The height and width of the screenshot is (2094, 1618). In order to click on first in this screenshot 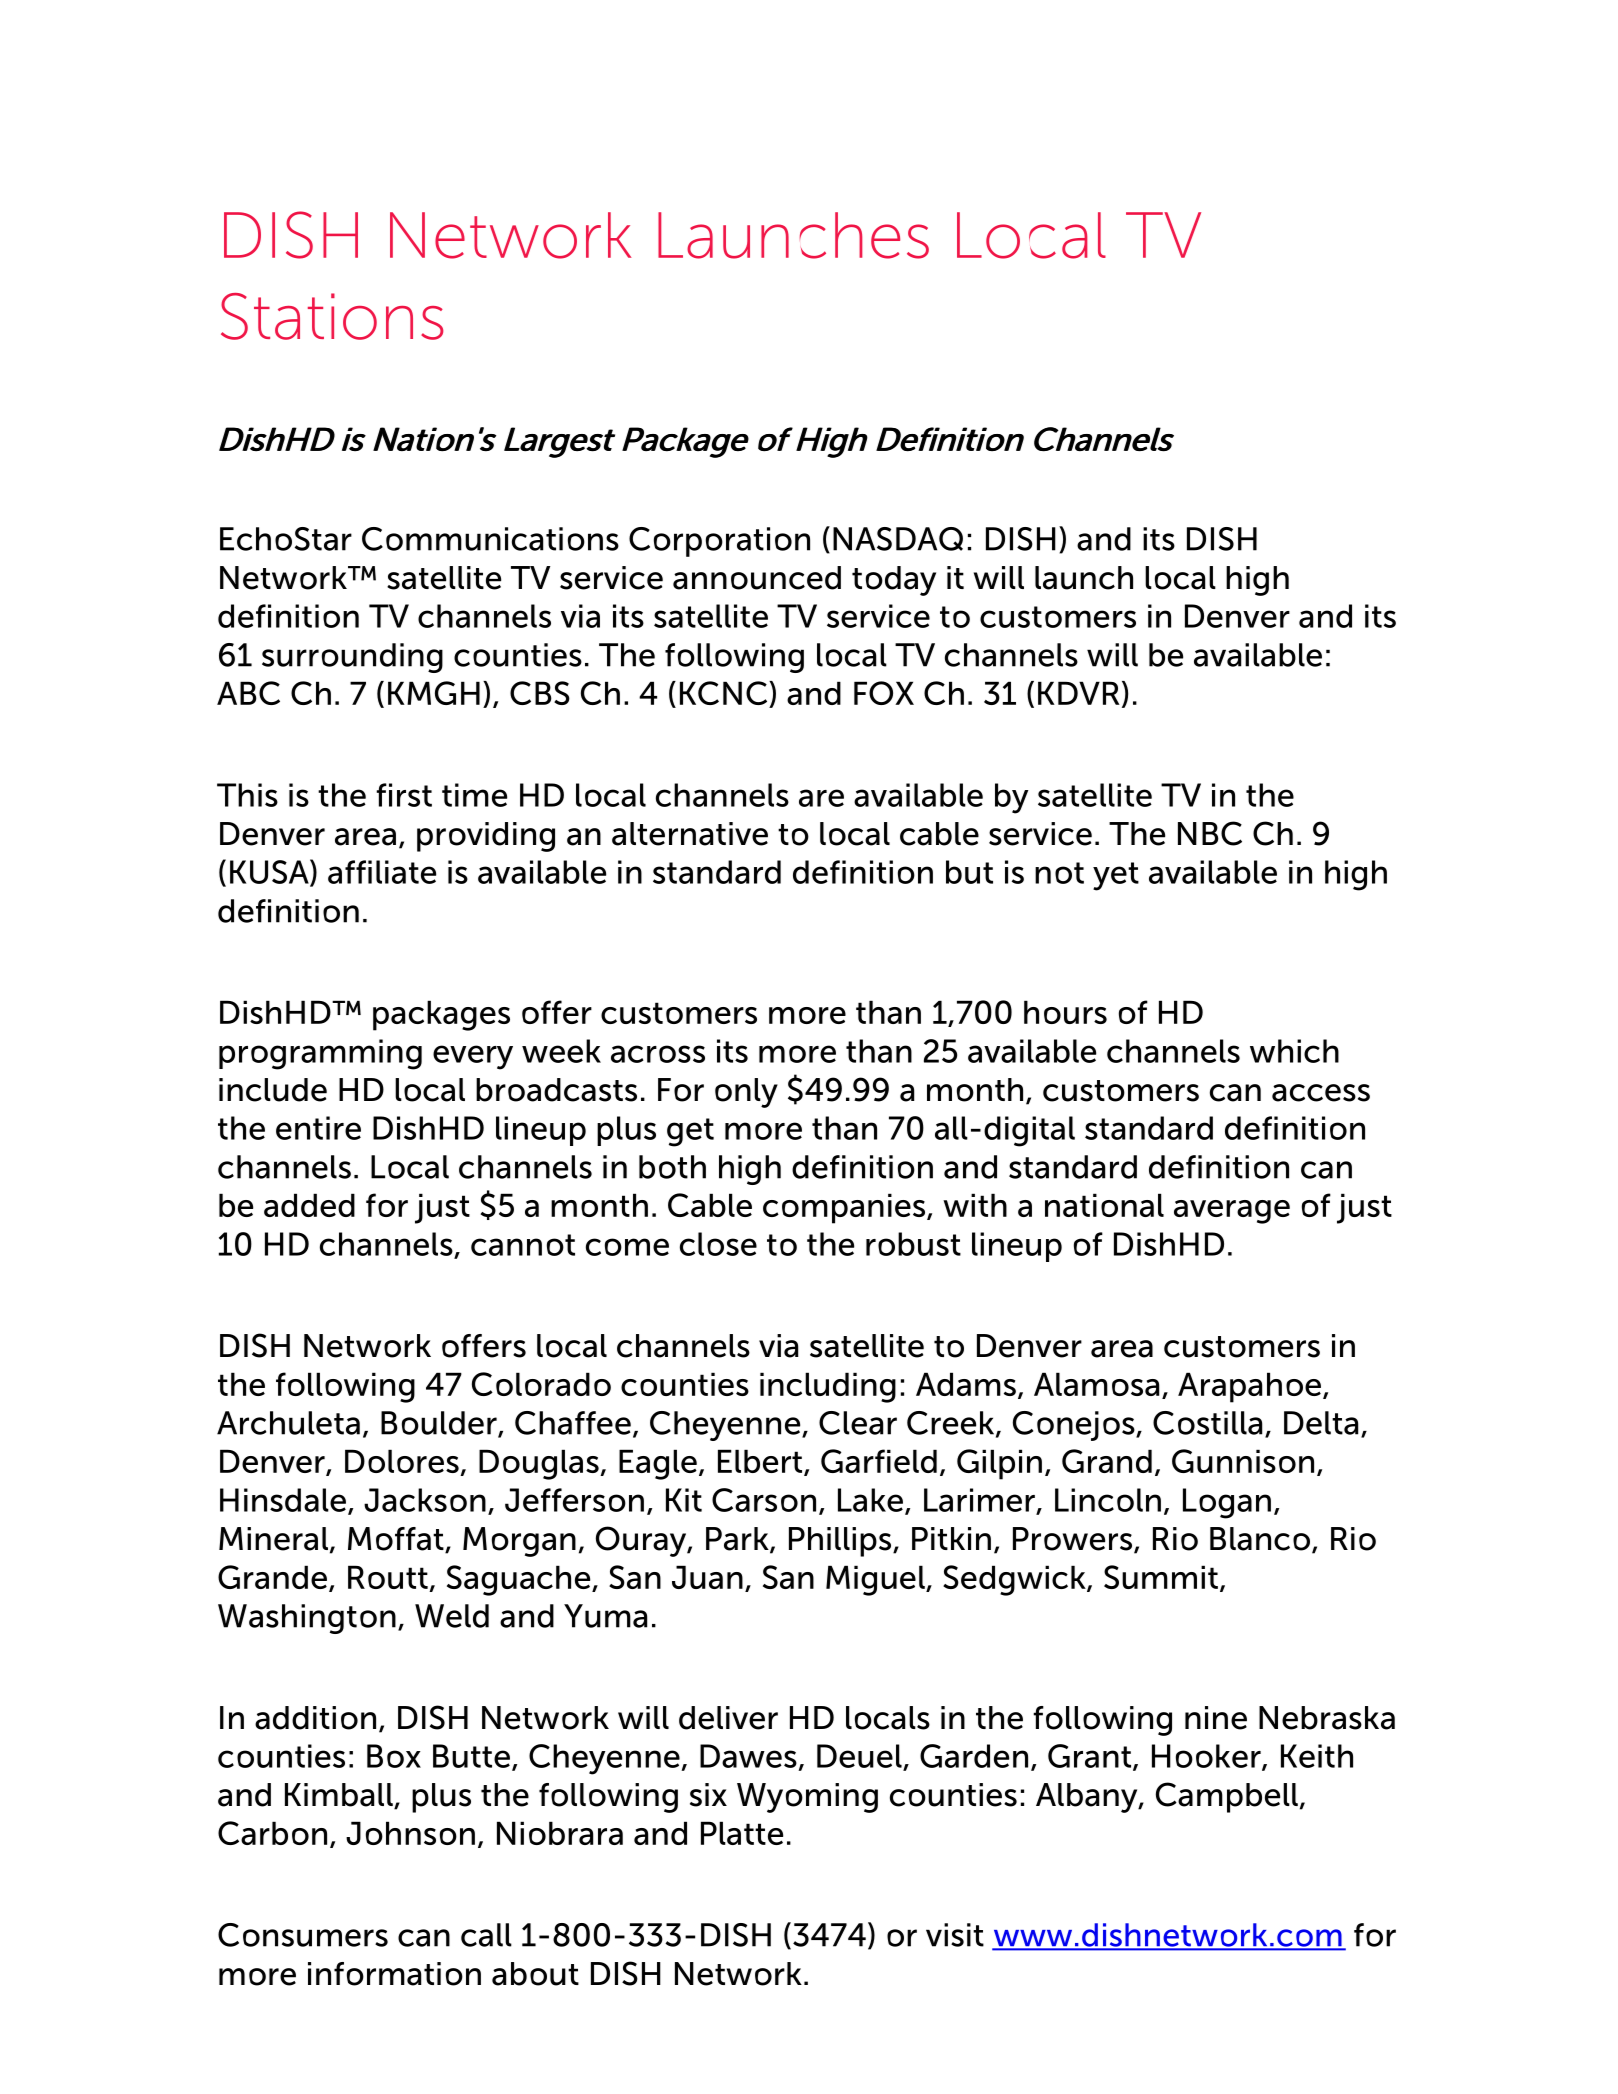, I will do `click(404, 795)`.
